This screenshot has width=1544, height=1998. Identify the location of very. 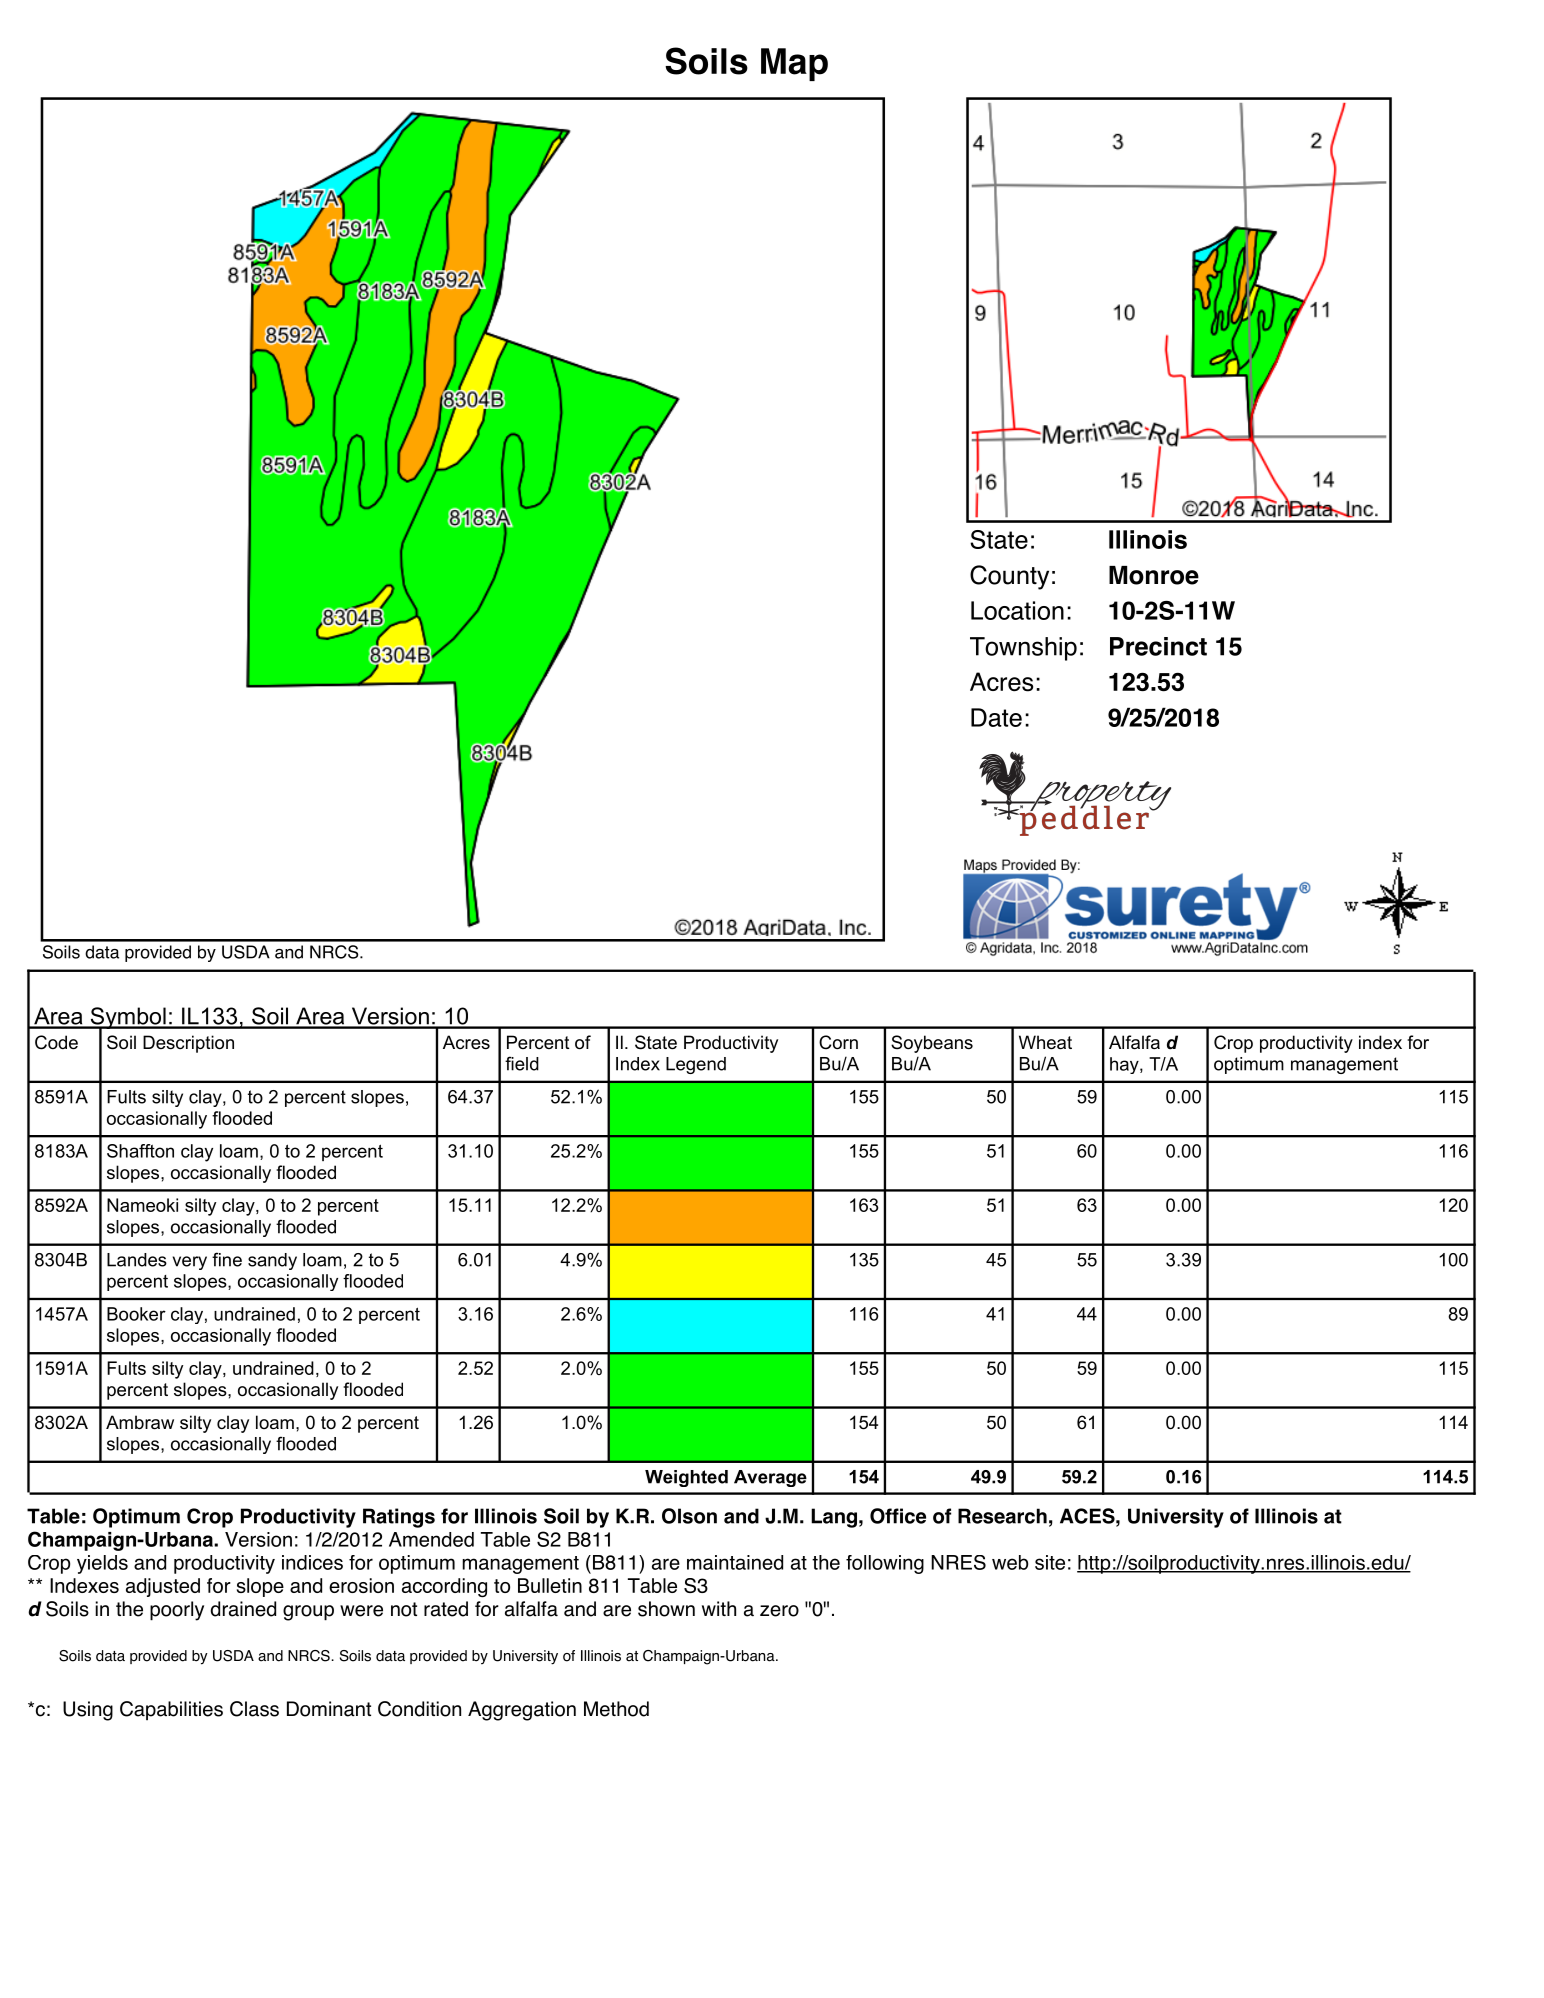
(190, 1263).
